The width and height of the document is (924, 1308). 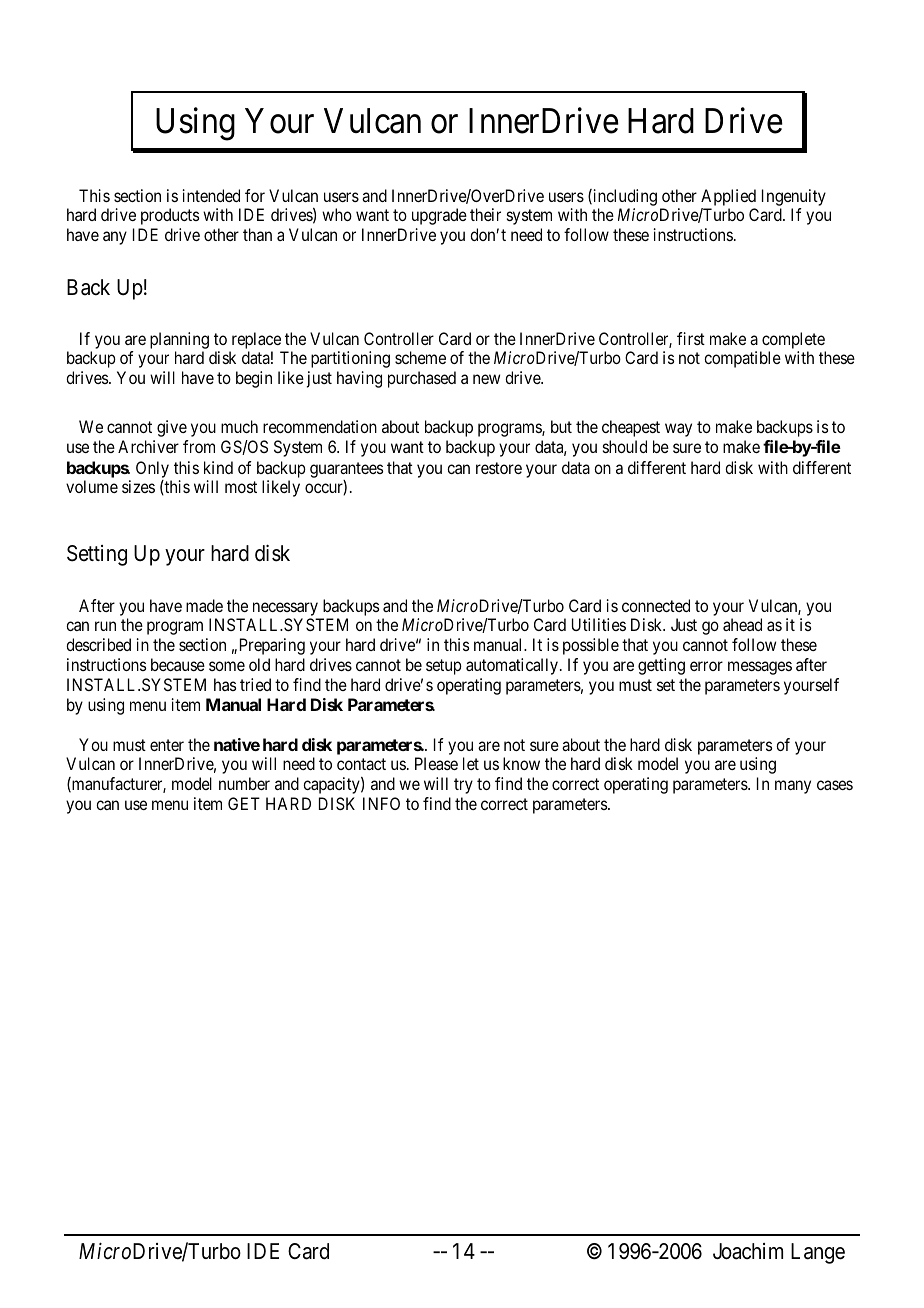 I want to click on Joachim, so click(x=748, y=1251).
